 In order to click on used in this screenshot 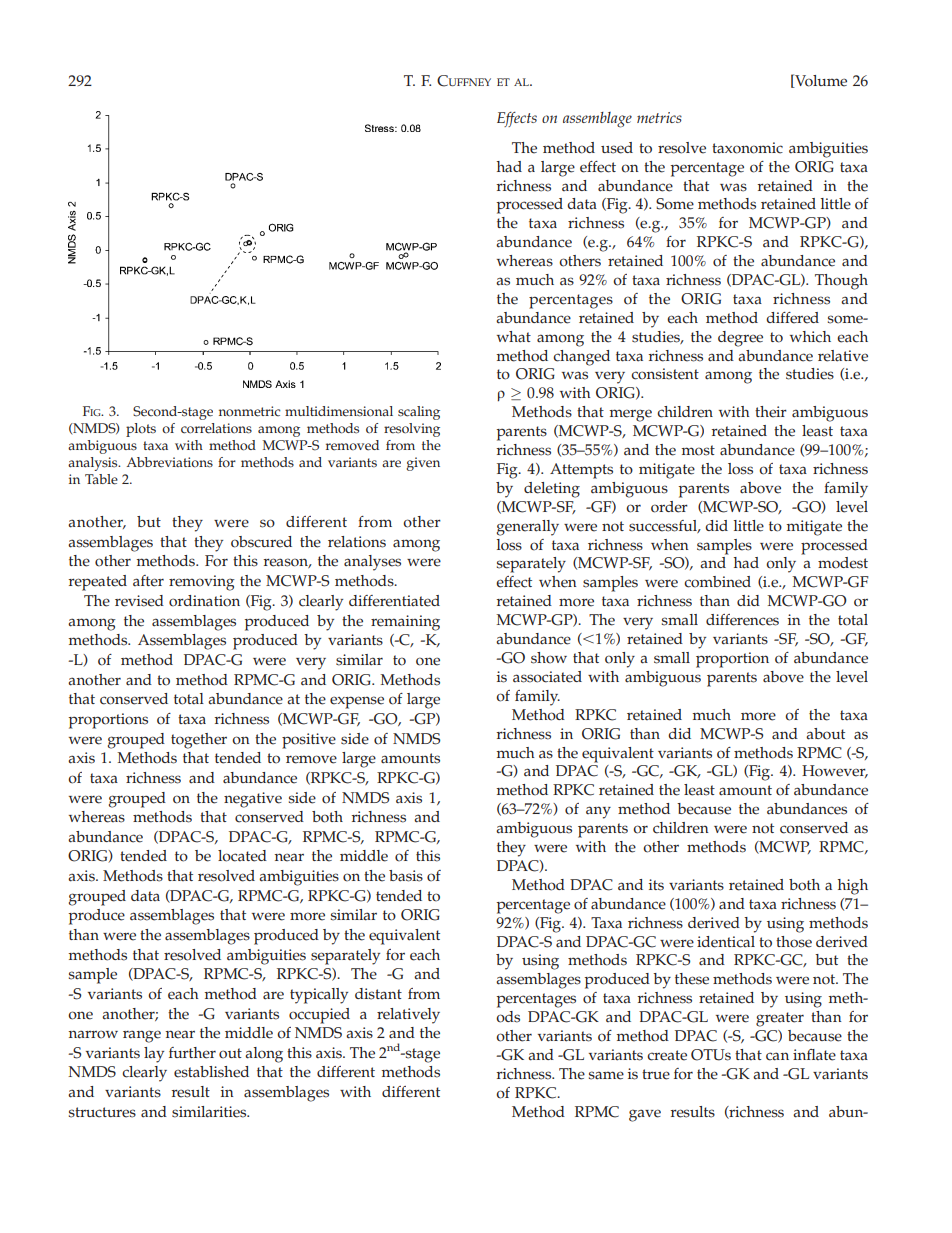, I will do `click(617, 148)`.
